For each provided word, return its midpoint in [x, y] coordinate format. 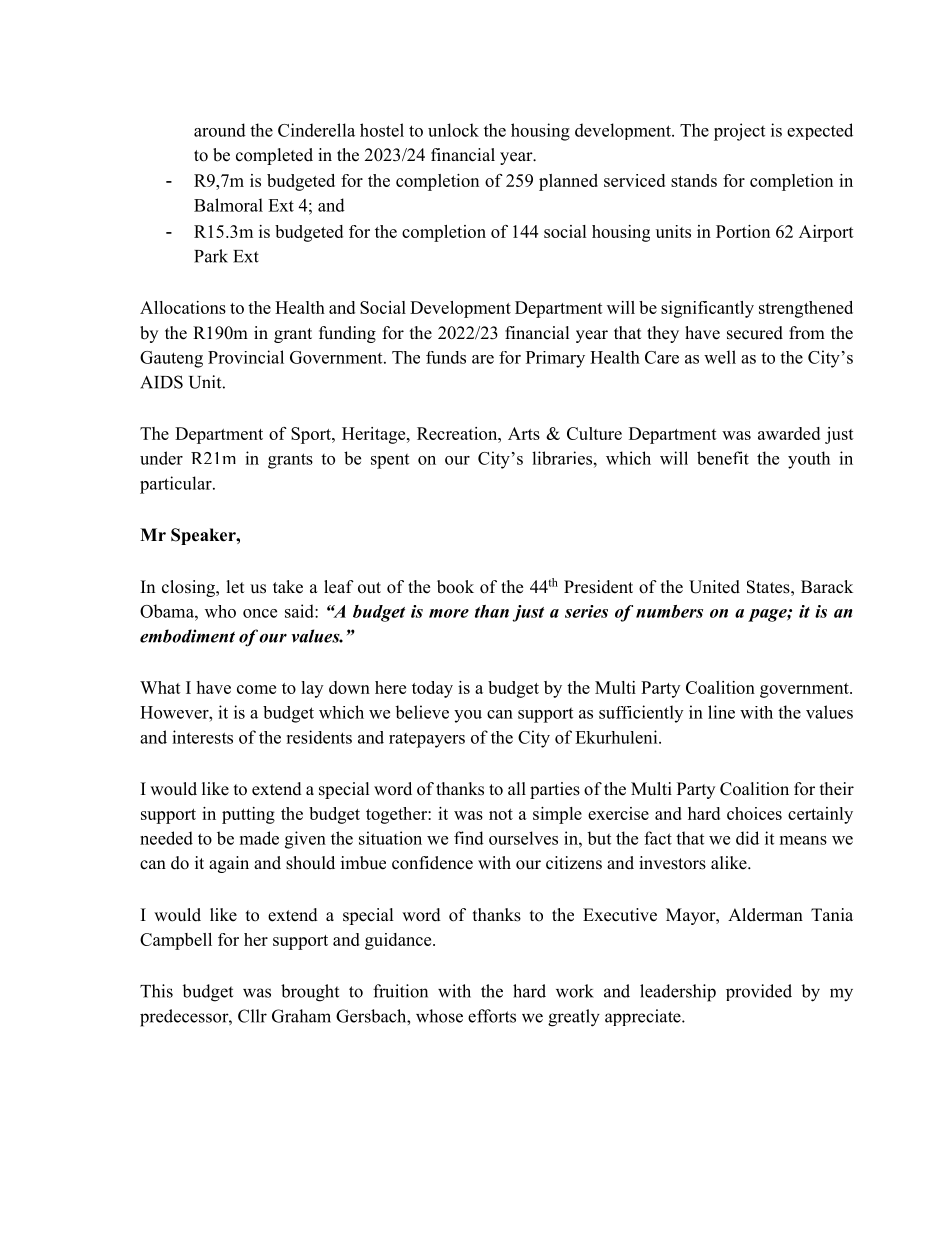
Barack [827, 587]
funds [446, 357]
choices [754, 813]
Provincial [246, 357]
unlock [453, 130]
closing [189, 588]
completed [274, 156]
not [501, 814]
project [739, 132]
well [720, 357]
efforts [492, 1016]
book [455, 587]
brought [310, 993]
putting [248, 815]
